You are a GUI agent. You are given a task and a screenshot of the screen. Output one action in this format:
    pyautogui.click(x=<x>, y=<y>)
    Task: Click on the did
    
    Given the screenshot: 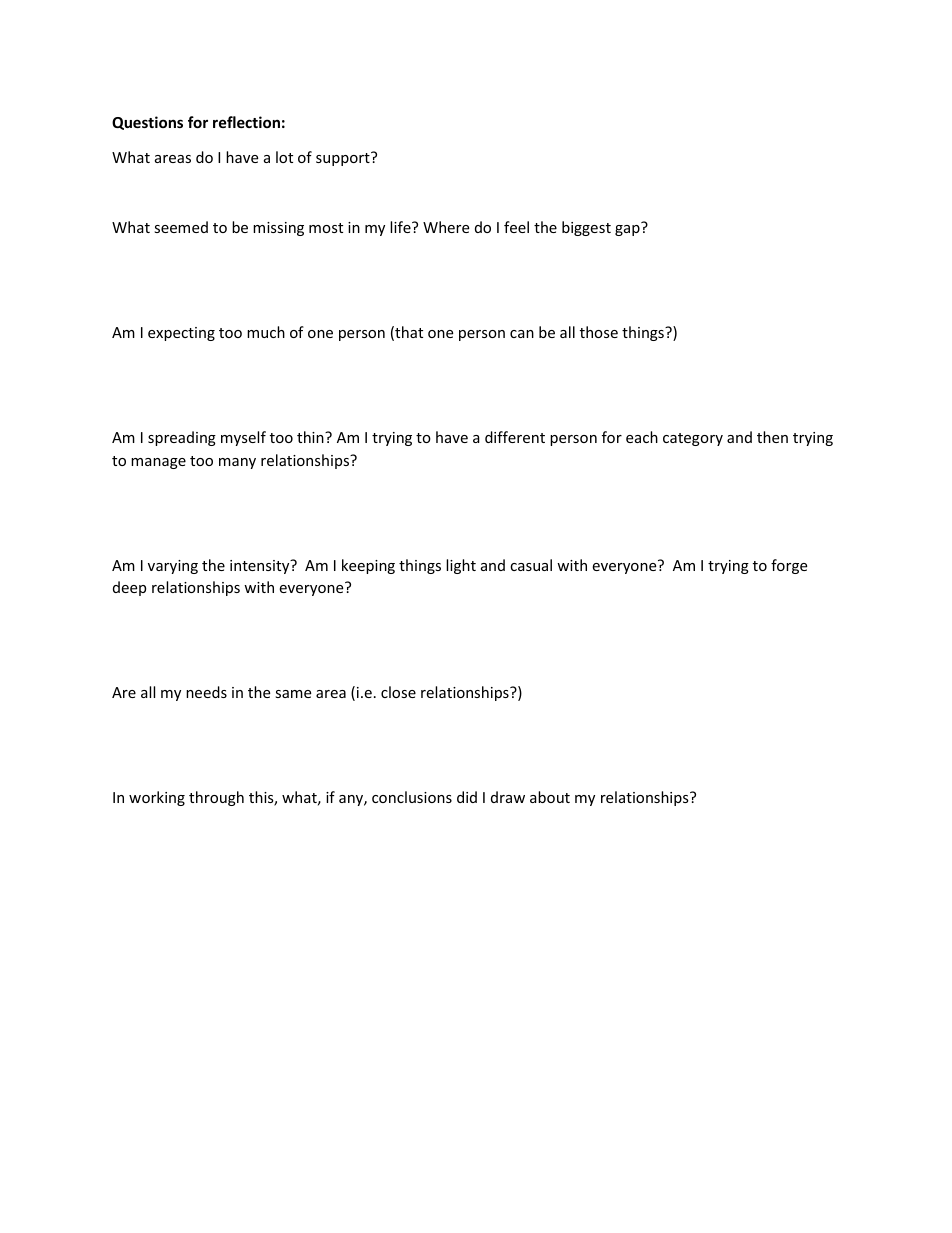 What is the action you would take?
    pyautogui.click(x=467, y=797)
